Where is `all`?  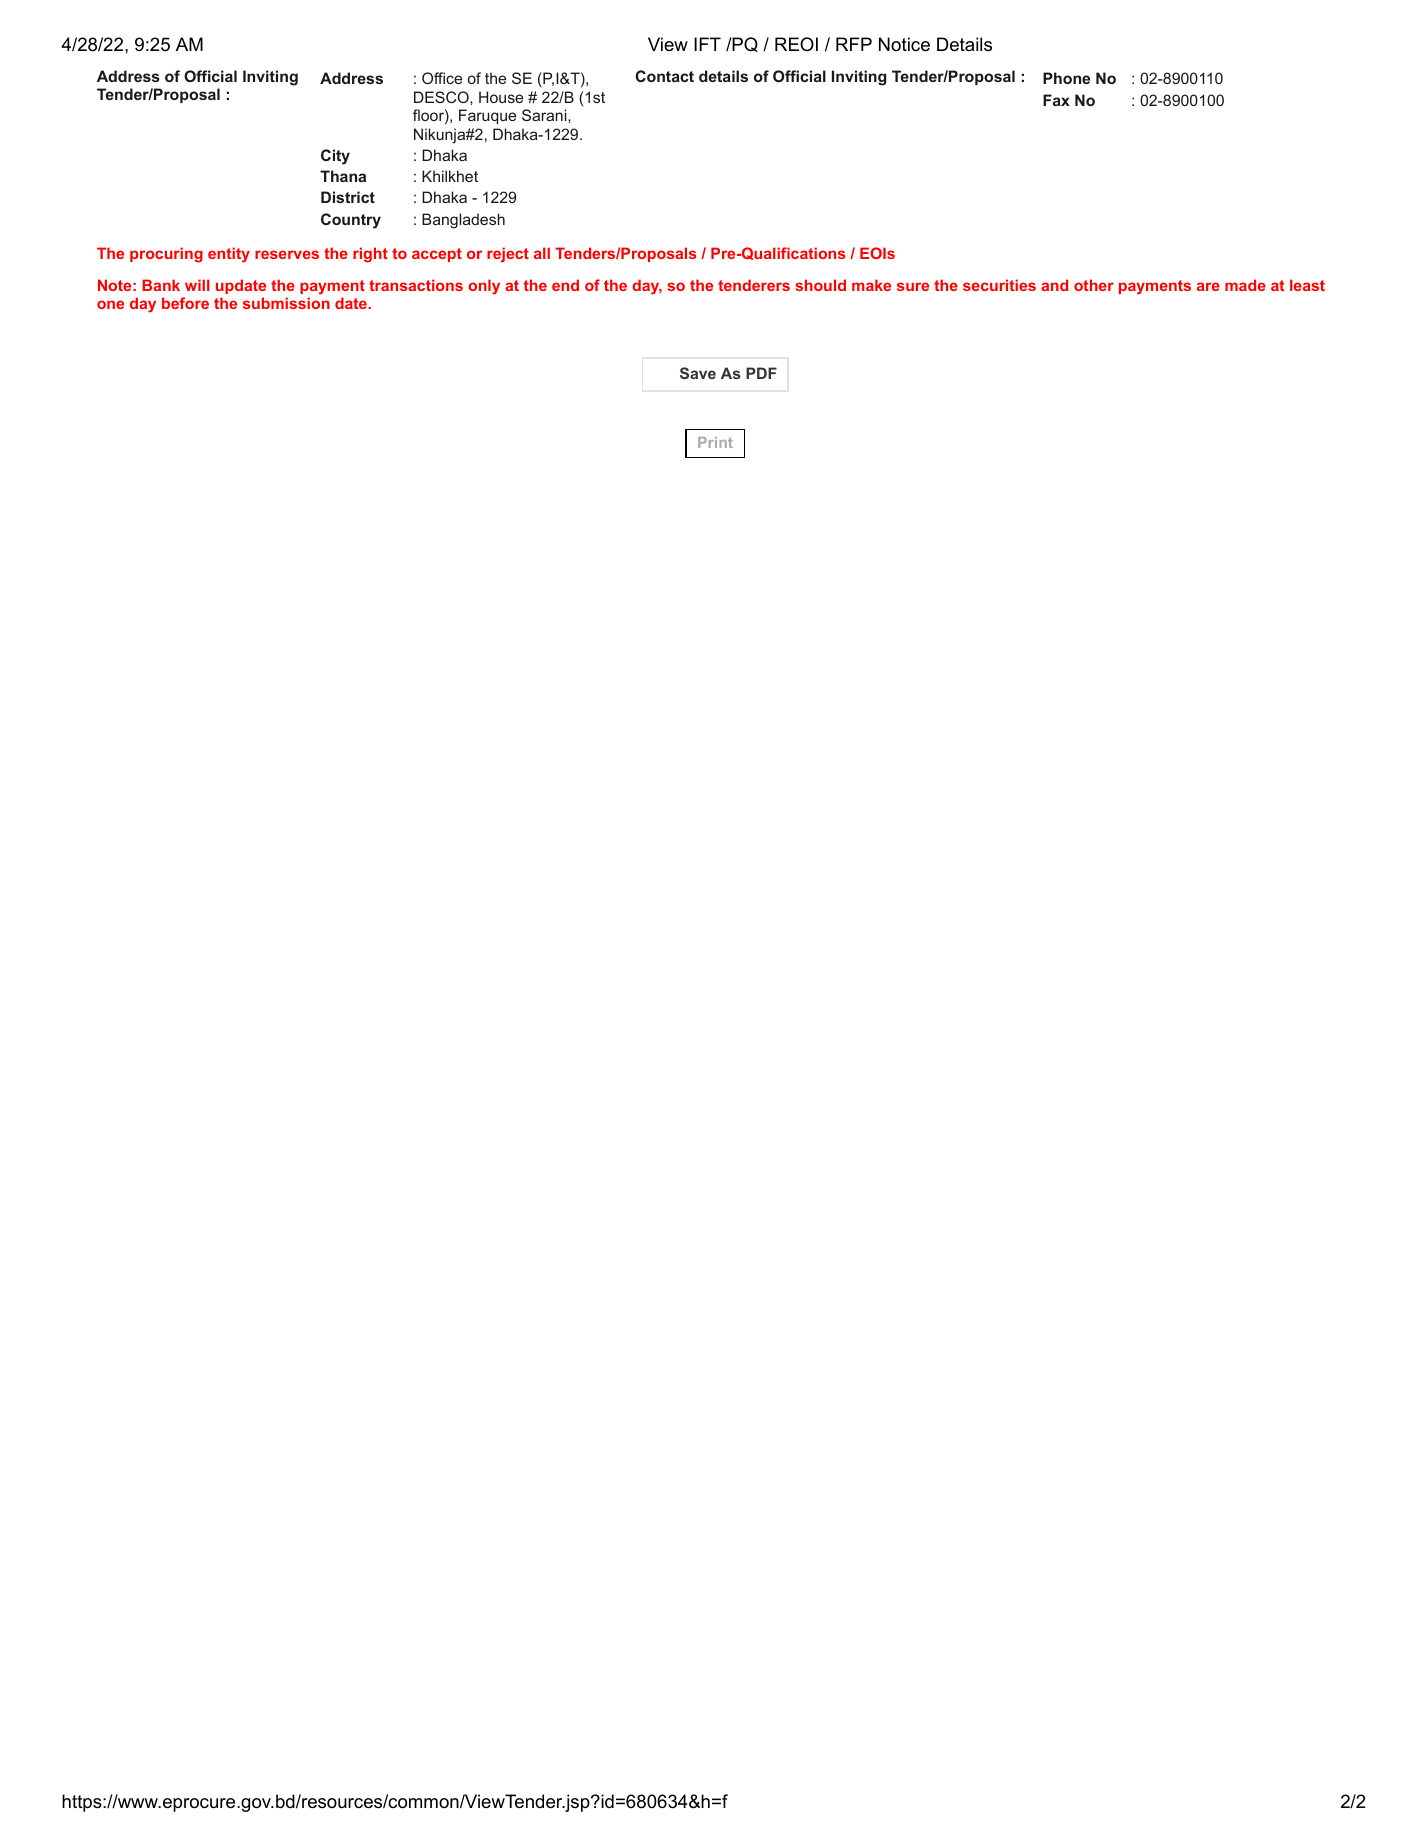
all is located at coordinates (542, 253).
